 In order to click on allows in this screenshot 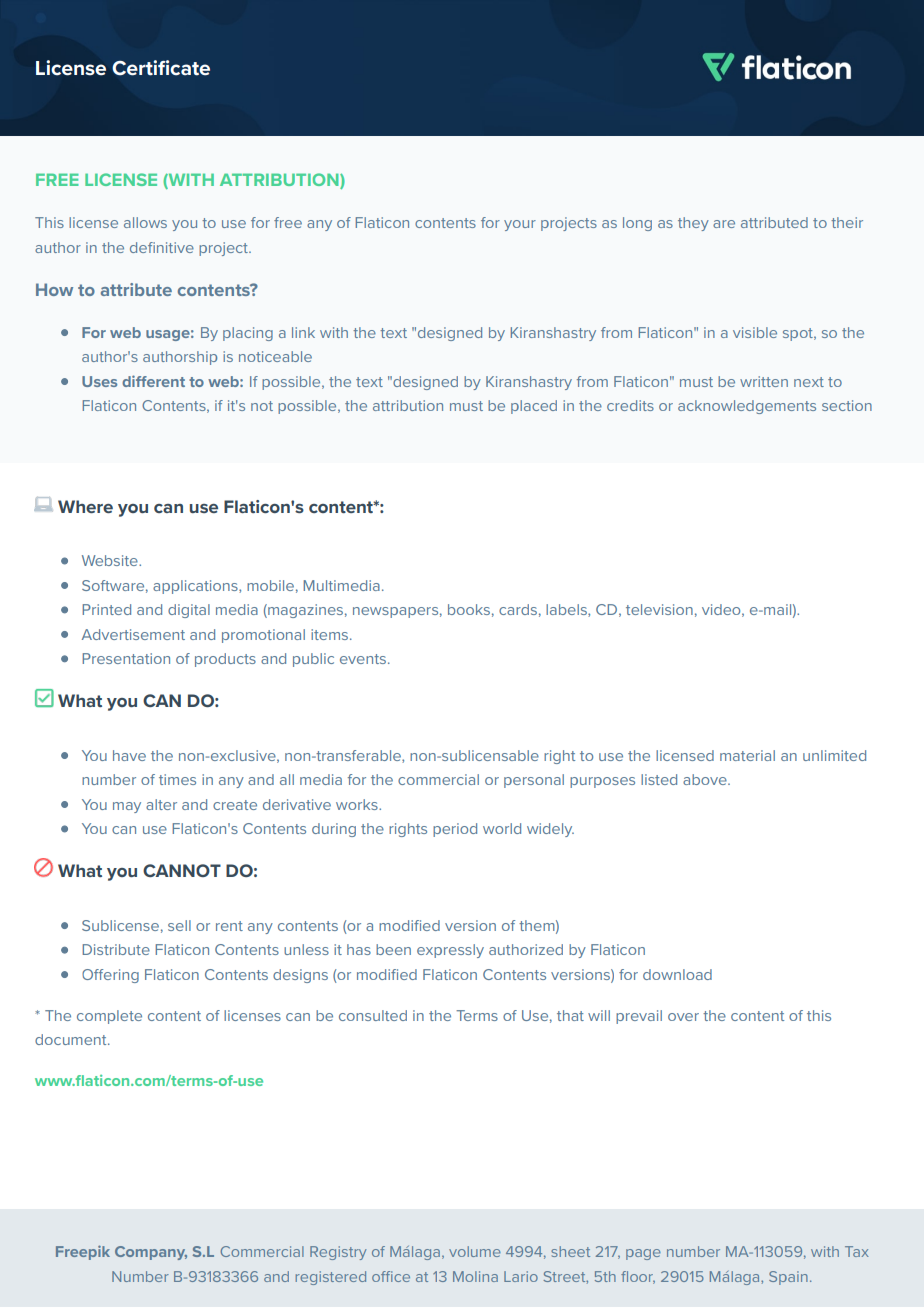, I will do `click(145, 222)`.
